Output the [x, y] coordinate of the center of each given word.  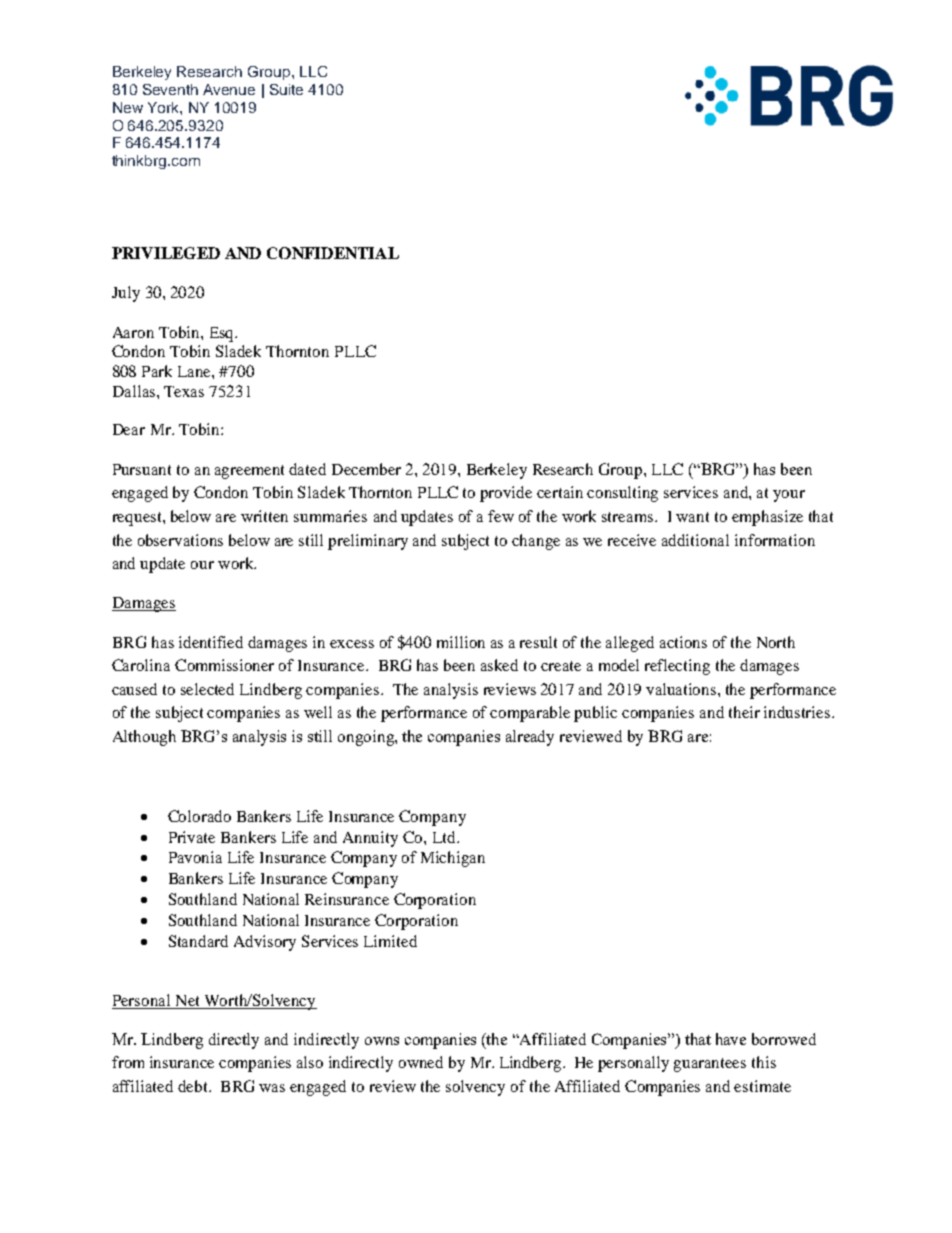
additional [695, 540]
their [744, 712]
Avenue [229, 89]
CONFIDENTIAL [333, 253]
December [366, 469]
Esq [223, 334]
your [789, 496]
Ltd [445, 837]
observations [180, 540]
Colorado [199, 816]
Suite [286, 89]
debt [194, 1086]
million [461, 642]
